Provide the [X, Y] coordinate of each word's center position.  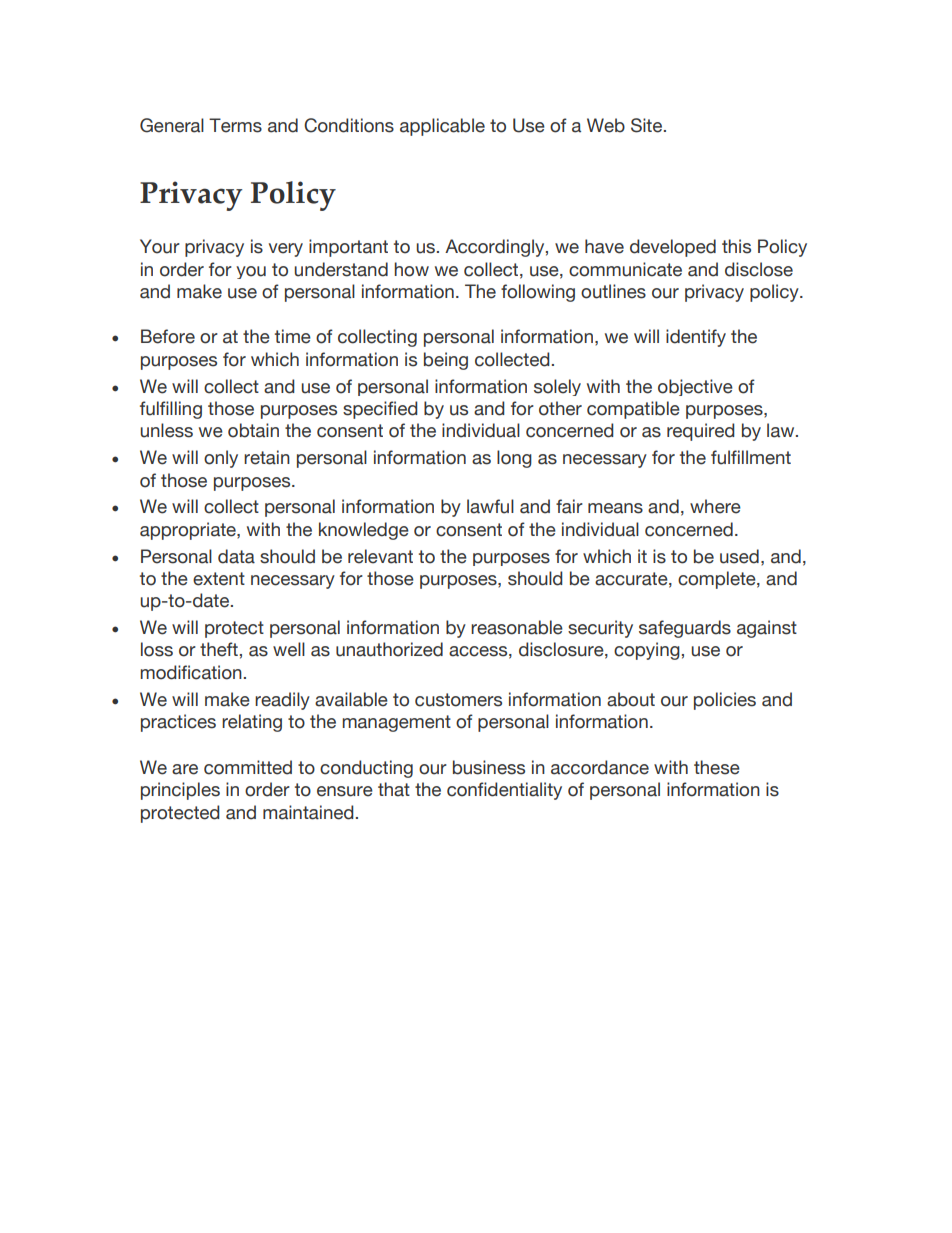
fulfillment [751, 457]
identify [696, 338]
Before [168, 336]
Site [648, 125]
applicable [442, 127]
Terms [235, 125]
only [221, 459]
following [538, 293]
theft [219, 649]
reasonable [517, 627]
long [514, 459]
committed [248, 767]
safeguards [685, 629]
